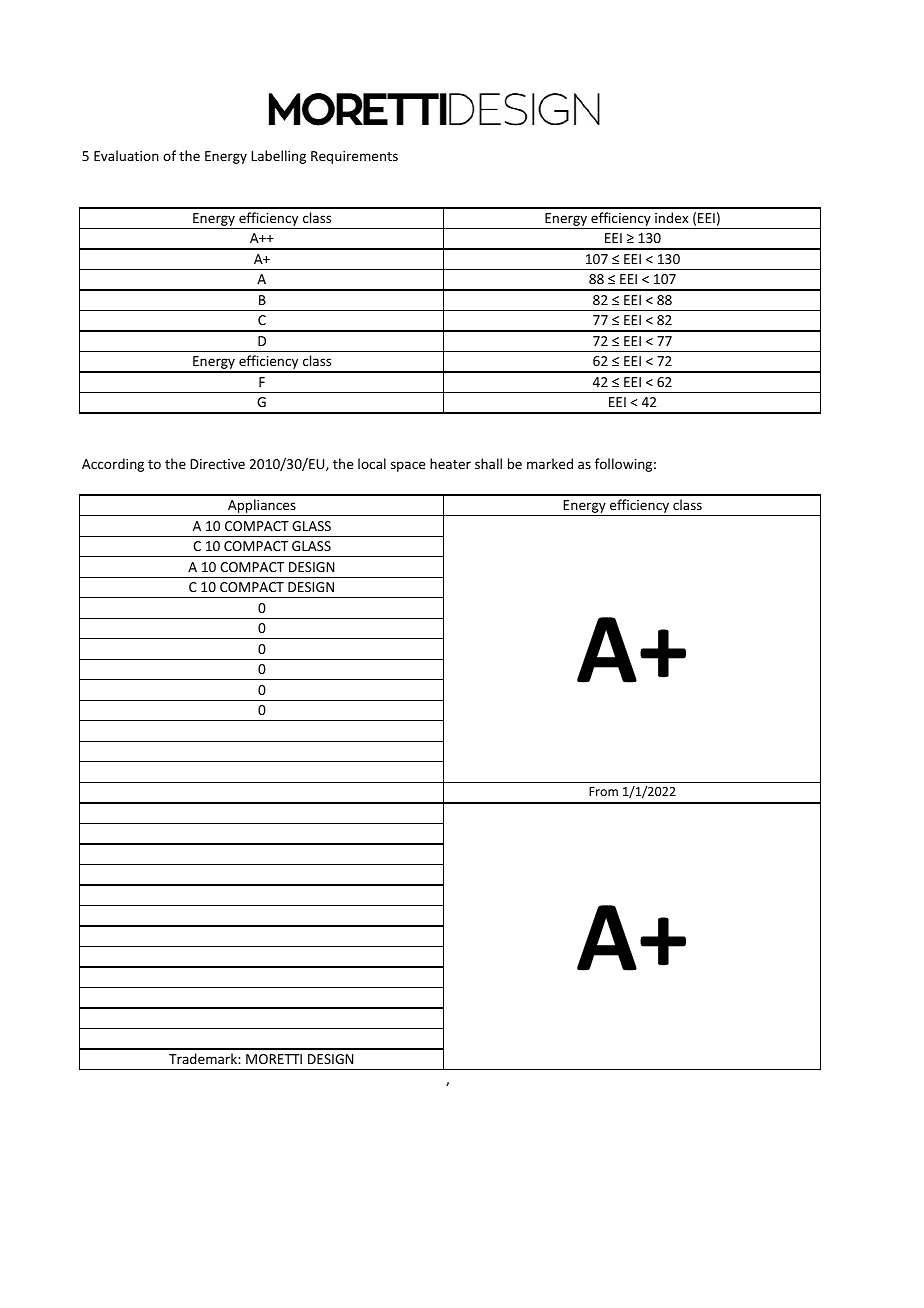  I want to click on space, so click(408, 466).
